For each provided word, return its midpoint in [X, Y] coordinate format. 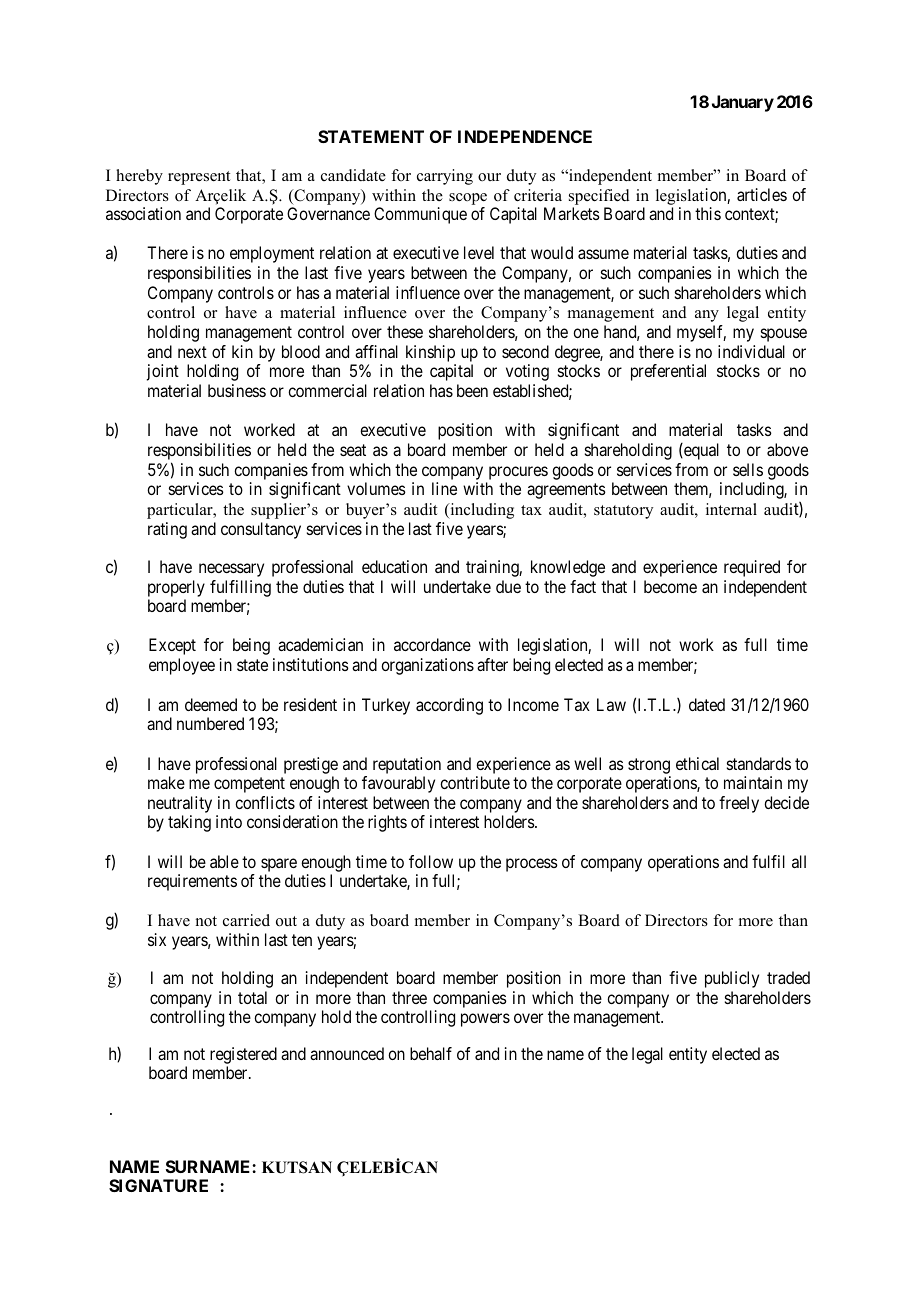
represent [199, 178]
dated [707, 704]
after [492, 664]
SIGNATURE [158, 1185]
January [743, 103]
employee [182, 666]
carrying [445, 177]
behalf [431, 1053]
